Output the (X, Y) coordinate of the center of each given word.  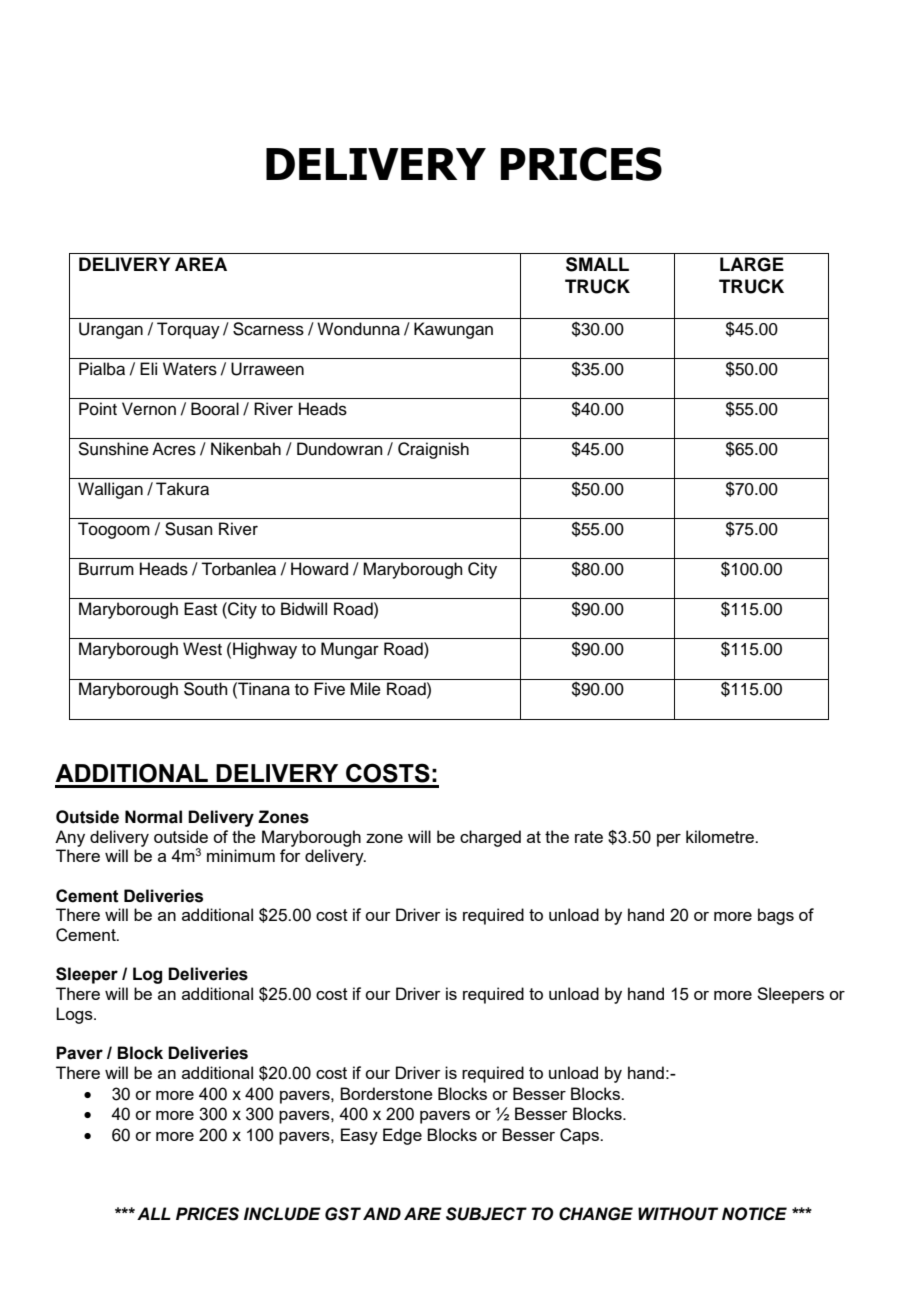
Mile (365, 689)
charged (490, 838)
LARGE (752, 264)
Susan (189, 529)
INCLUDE (282, 1214)
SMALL (597, 264)
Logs (75, 1015)
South (206, 689)
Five (329, 689)
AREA (201, 264)
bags (776, 916)
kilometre (721, 836)
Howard (319, 569)
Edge (402, 1136)
